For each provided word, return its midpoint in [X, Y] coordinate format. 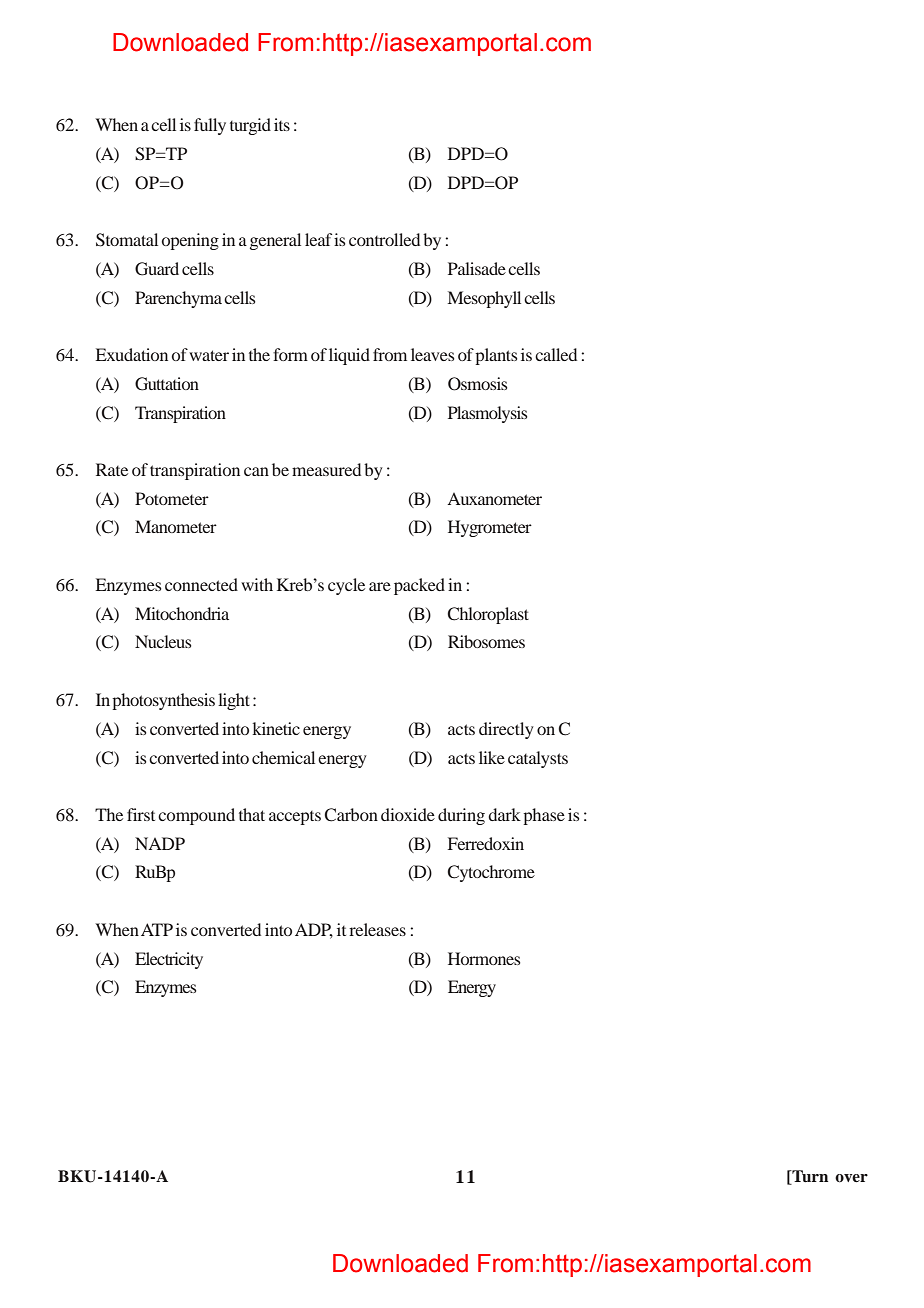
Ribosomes [486, 641]
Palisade [477, 268]
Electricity [169, 960]
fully [210, 126]
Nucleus [163, 641]
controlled [384, 239]
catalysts [538, 759]
